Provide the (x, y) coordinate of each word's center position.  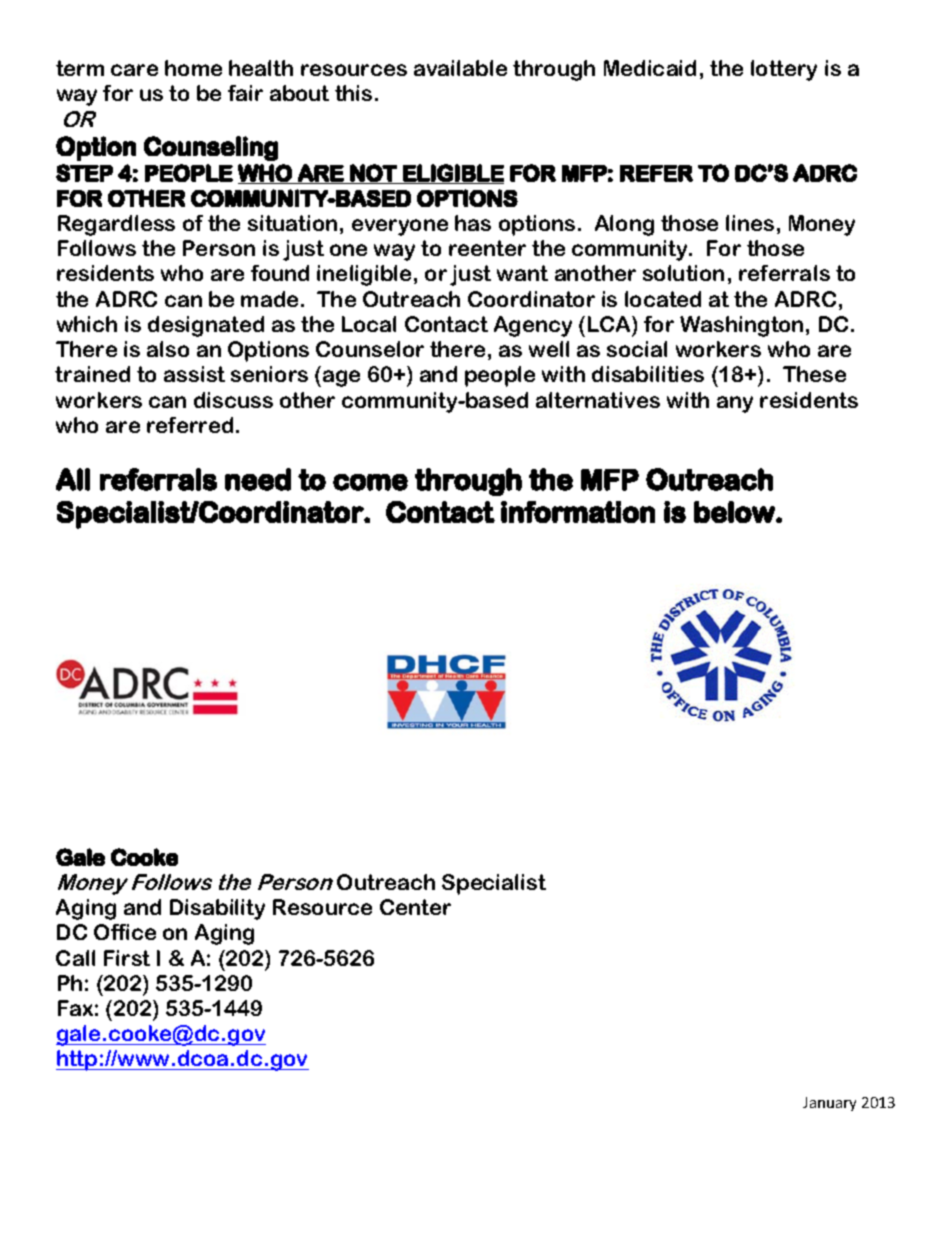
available (460, 68)
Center (415, 907)
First (127, 958)
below (734, 512)
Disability (217, 909)
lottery (784, 70)
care (134, 70)
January (829, 1104)
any (735, 404)
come (370, 482)
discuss (233, 400)
